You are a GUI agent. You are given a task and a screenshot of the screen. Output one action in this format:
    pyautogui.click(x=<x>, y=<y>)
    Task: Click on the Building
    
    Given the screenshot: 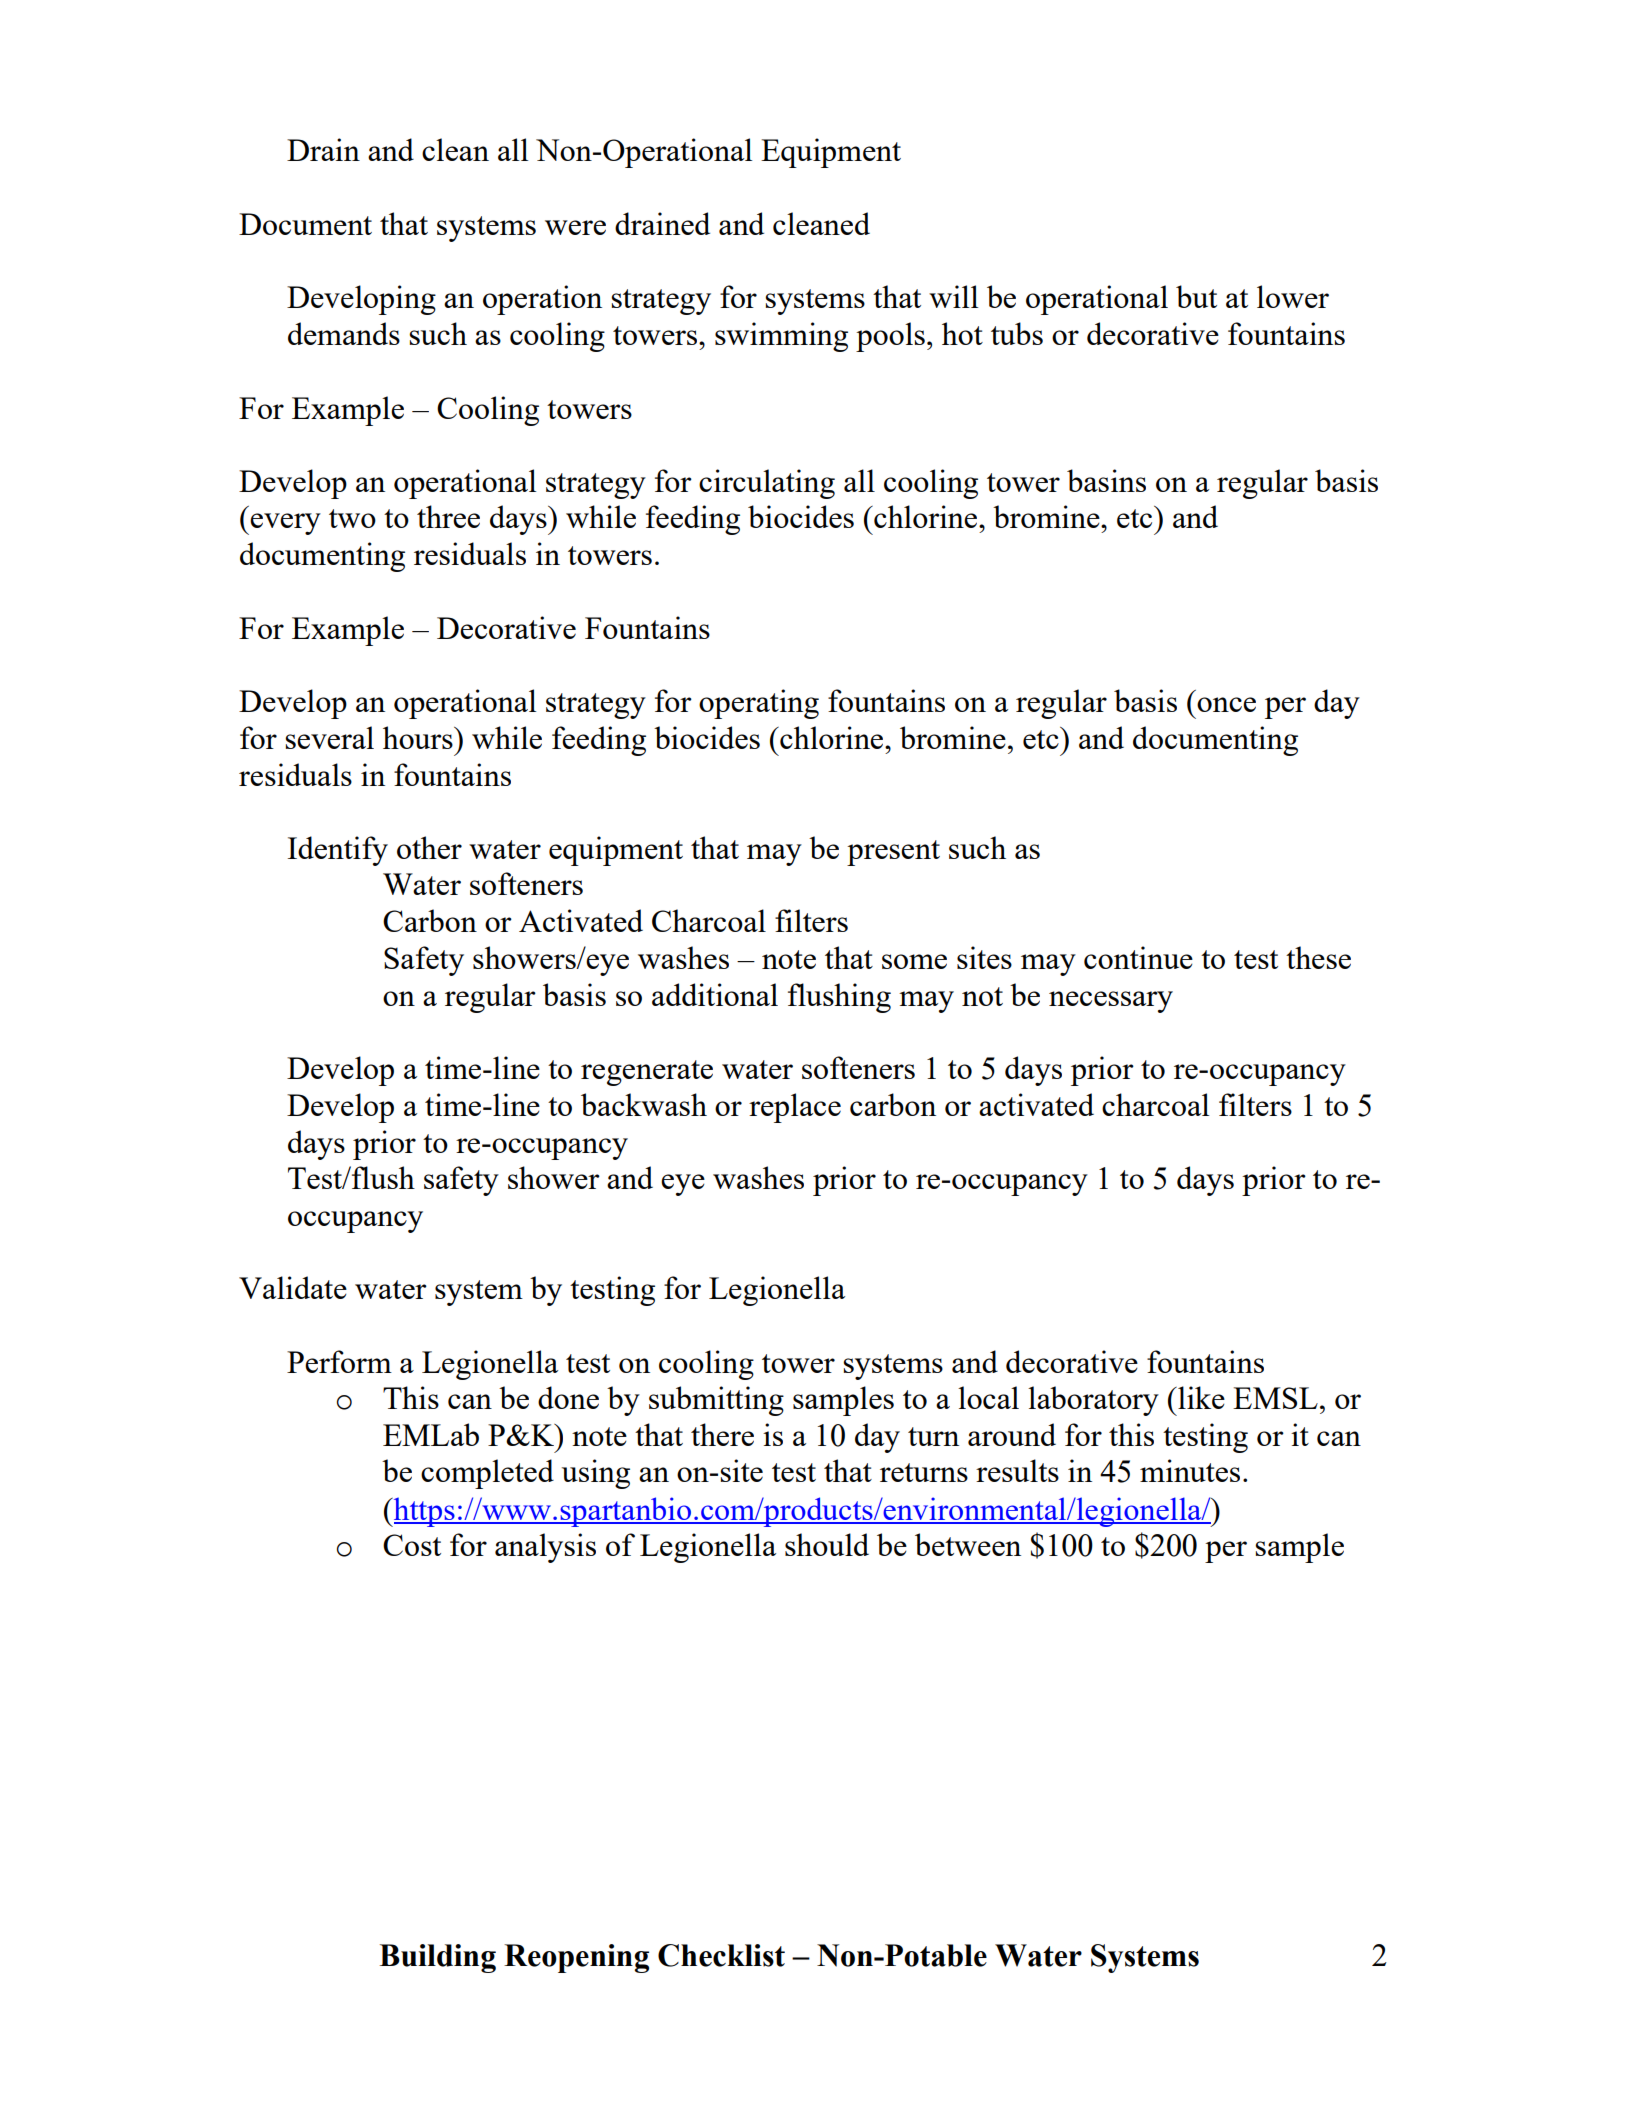 What is the action you would take?
    pyautogui.click(x=437, y=1958)
